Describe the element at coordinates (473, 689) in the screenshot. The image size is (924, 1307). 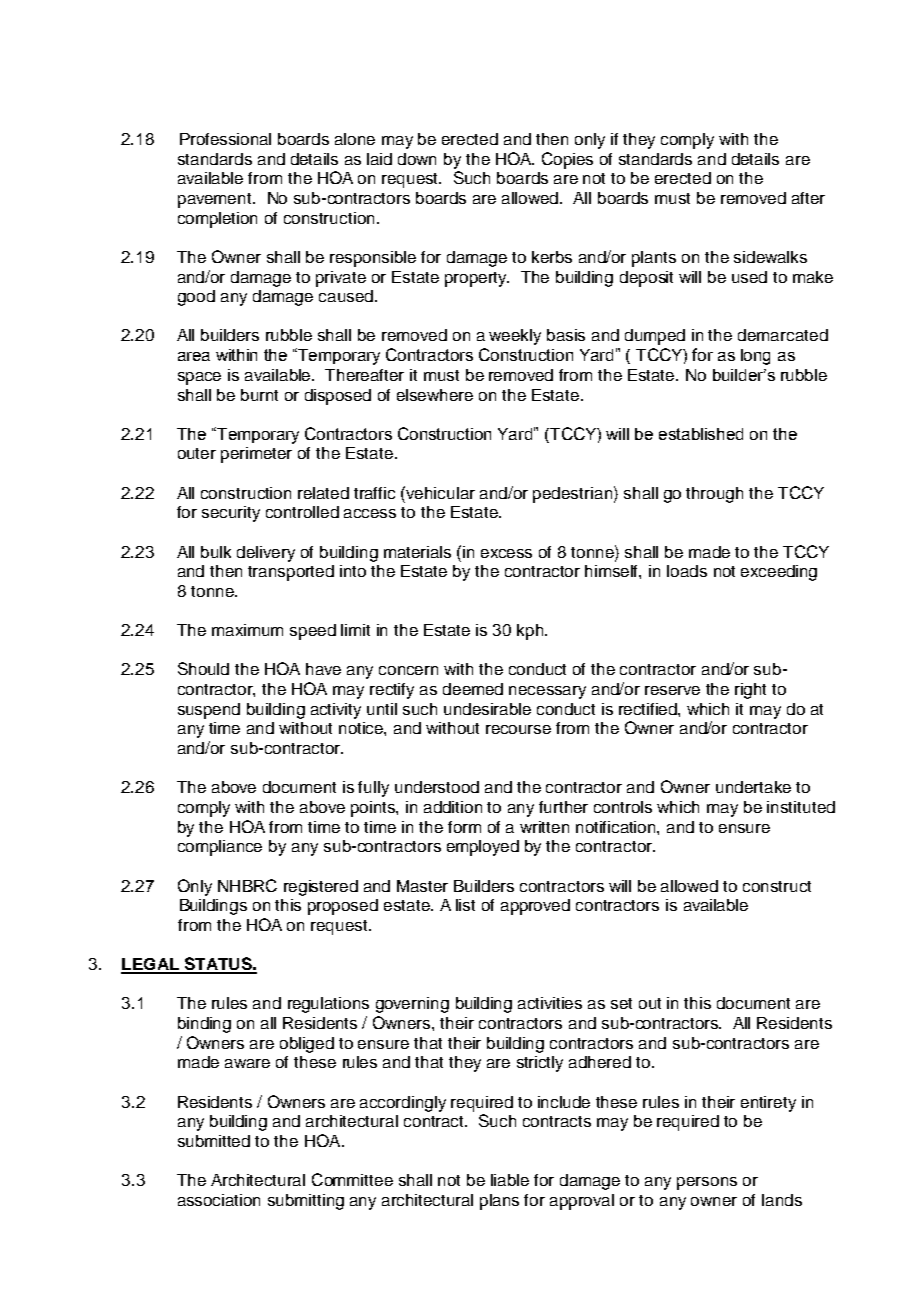
I see `deemed` at that location.
